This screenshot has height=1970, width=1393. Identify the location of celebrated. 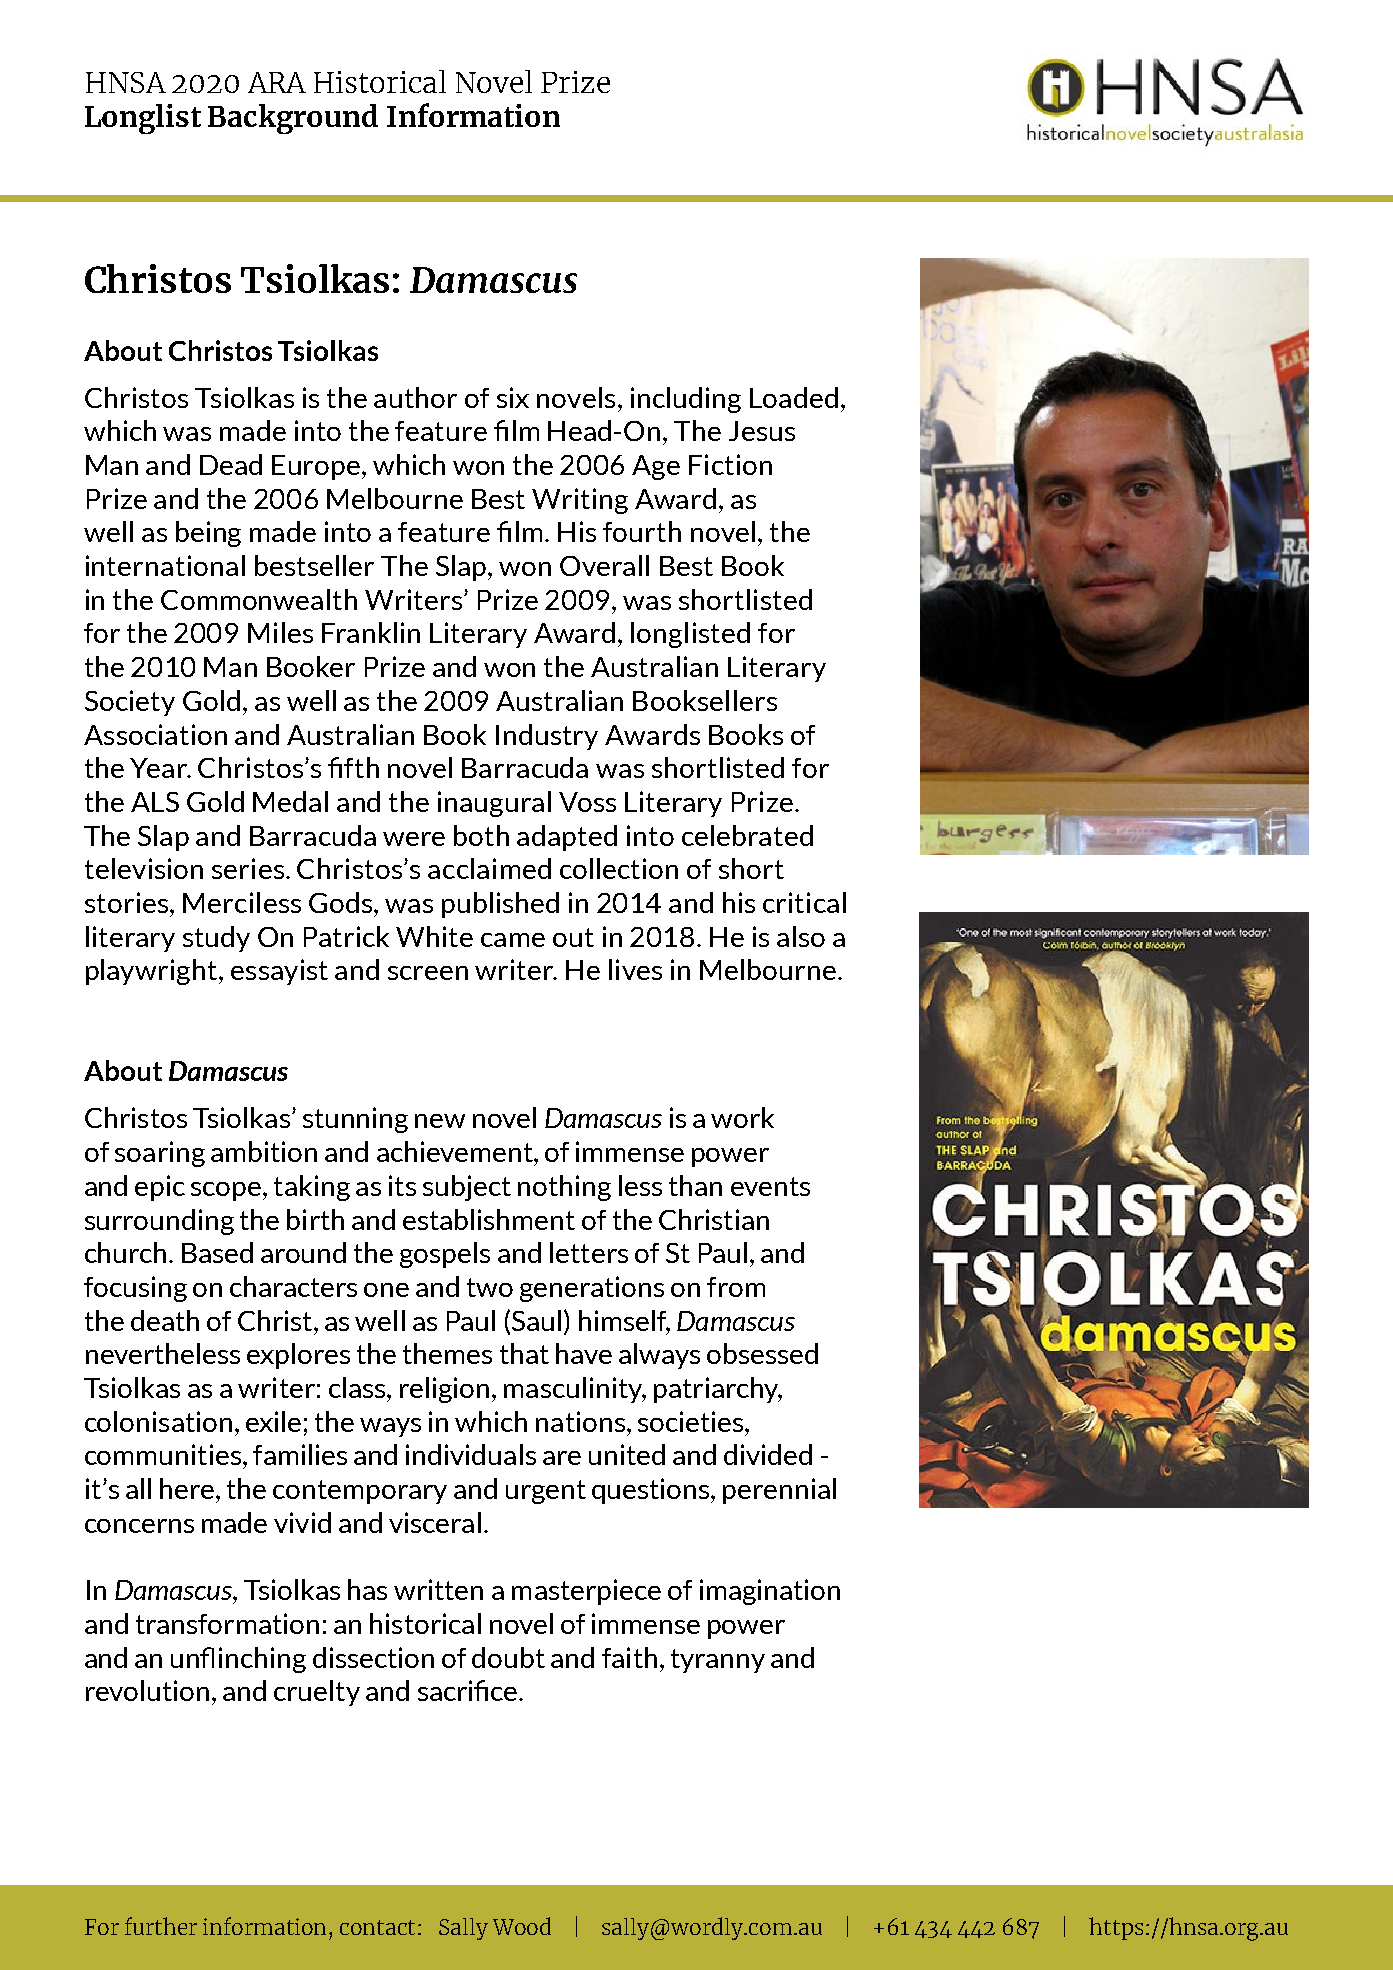
(747, 835).
